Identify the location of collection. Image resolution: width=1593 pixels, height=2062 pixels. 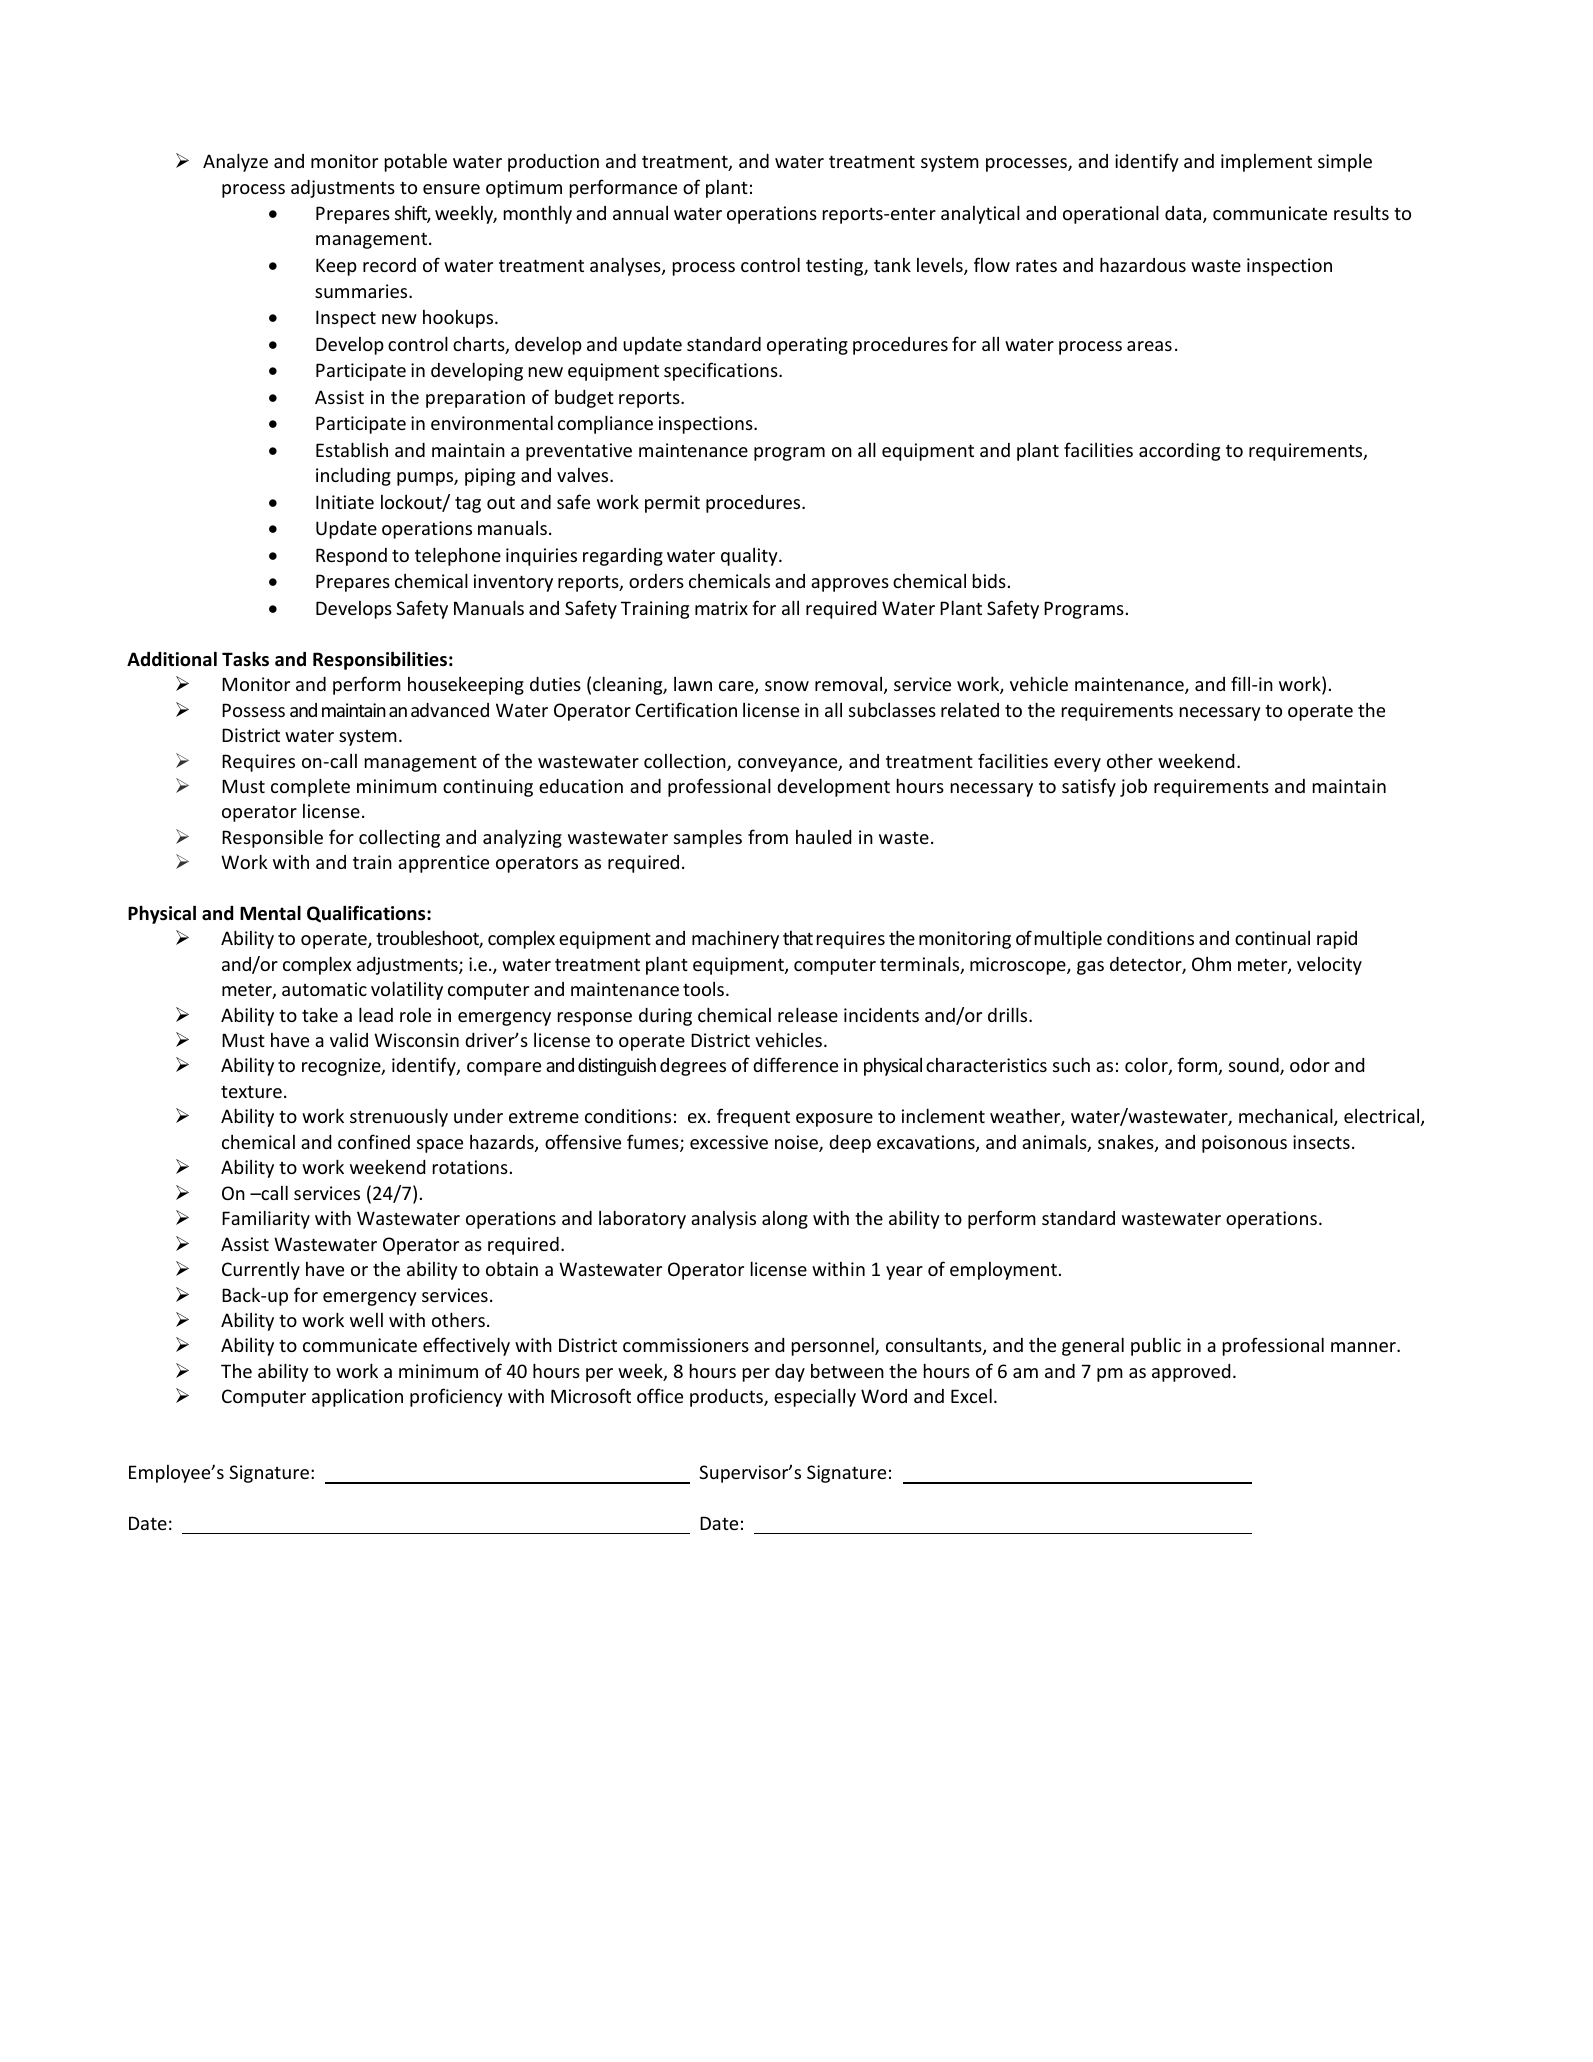
(686, 762).
